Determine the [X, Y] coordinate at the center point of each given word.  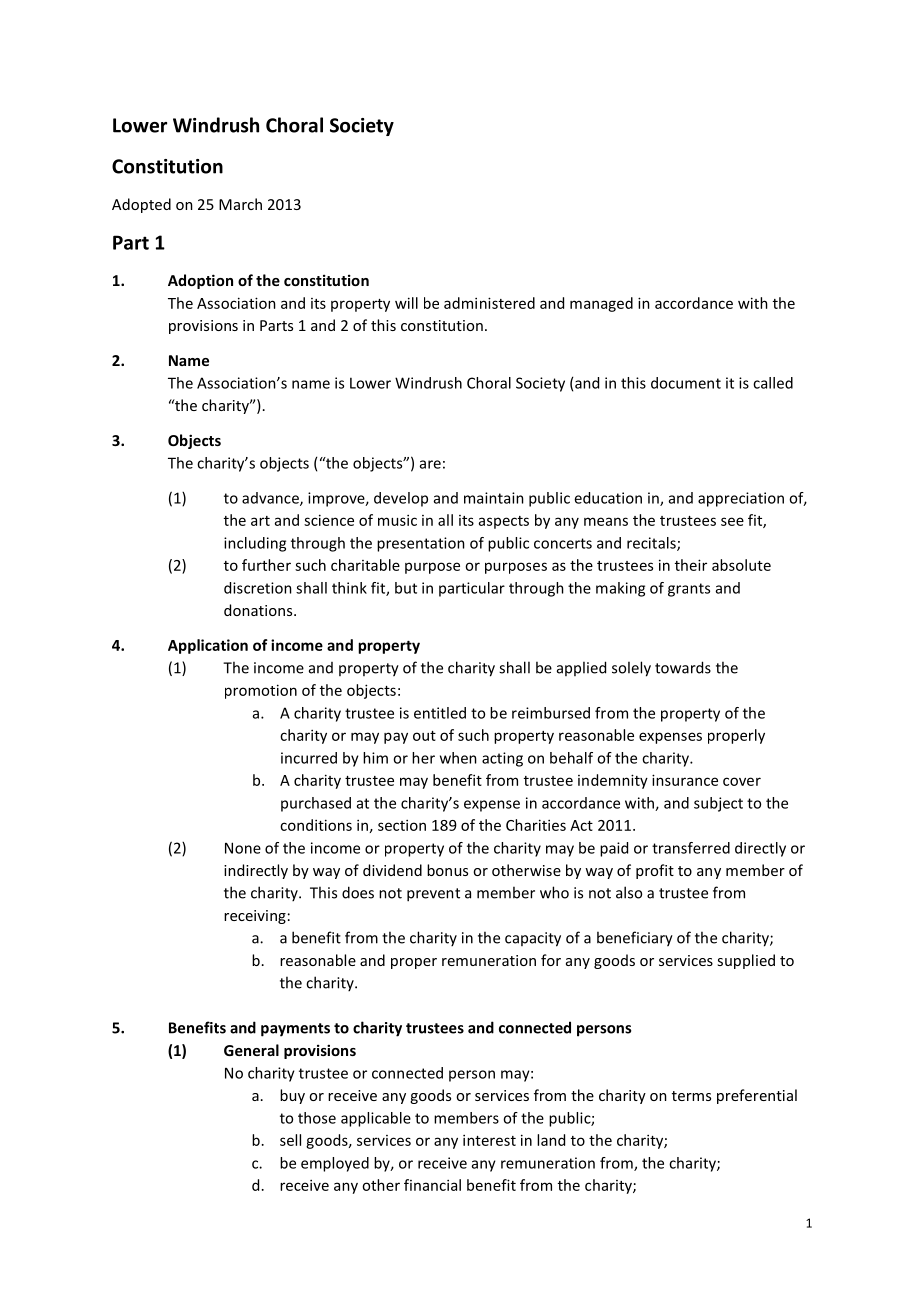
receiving [255, 917]
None [243, 848]
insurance [685, 780]
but [406, 588]
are [430, 464]
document [686, 383]
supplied [746, 961]
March [240, 204]
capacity [533, 939]
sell [290, 1140]
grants [689, 590]
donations [259, 610]
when [458, 758]
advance [271, 499]
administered [489, 303]
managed [601, 304]
